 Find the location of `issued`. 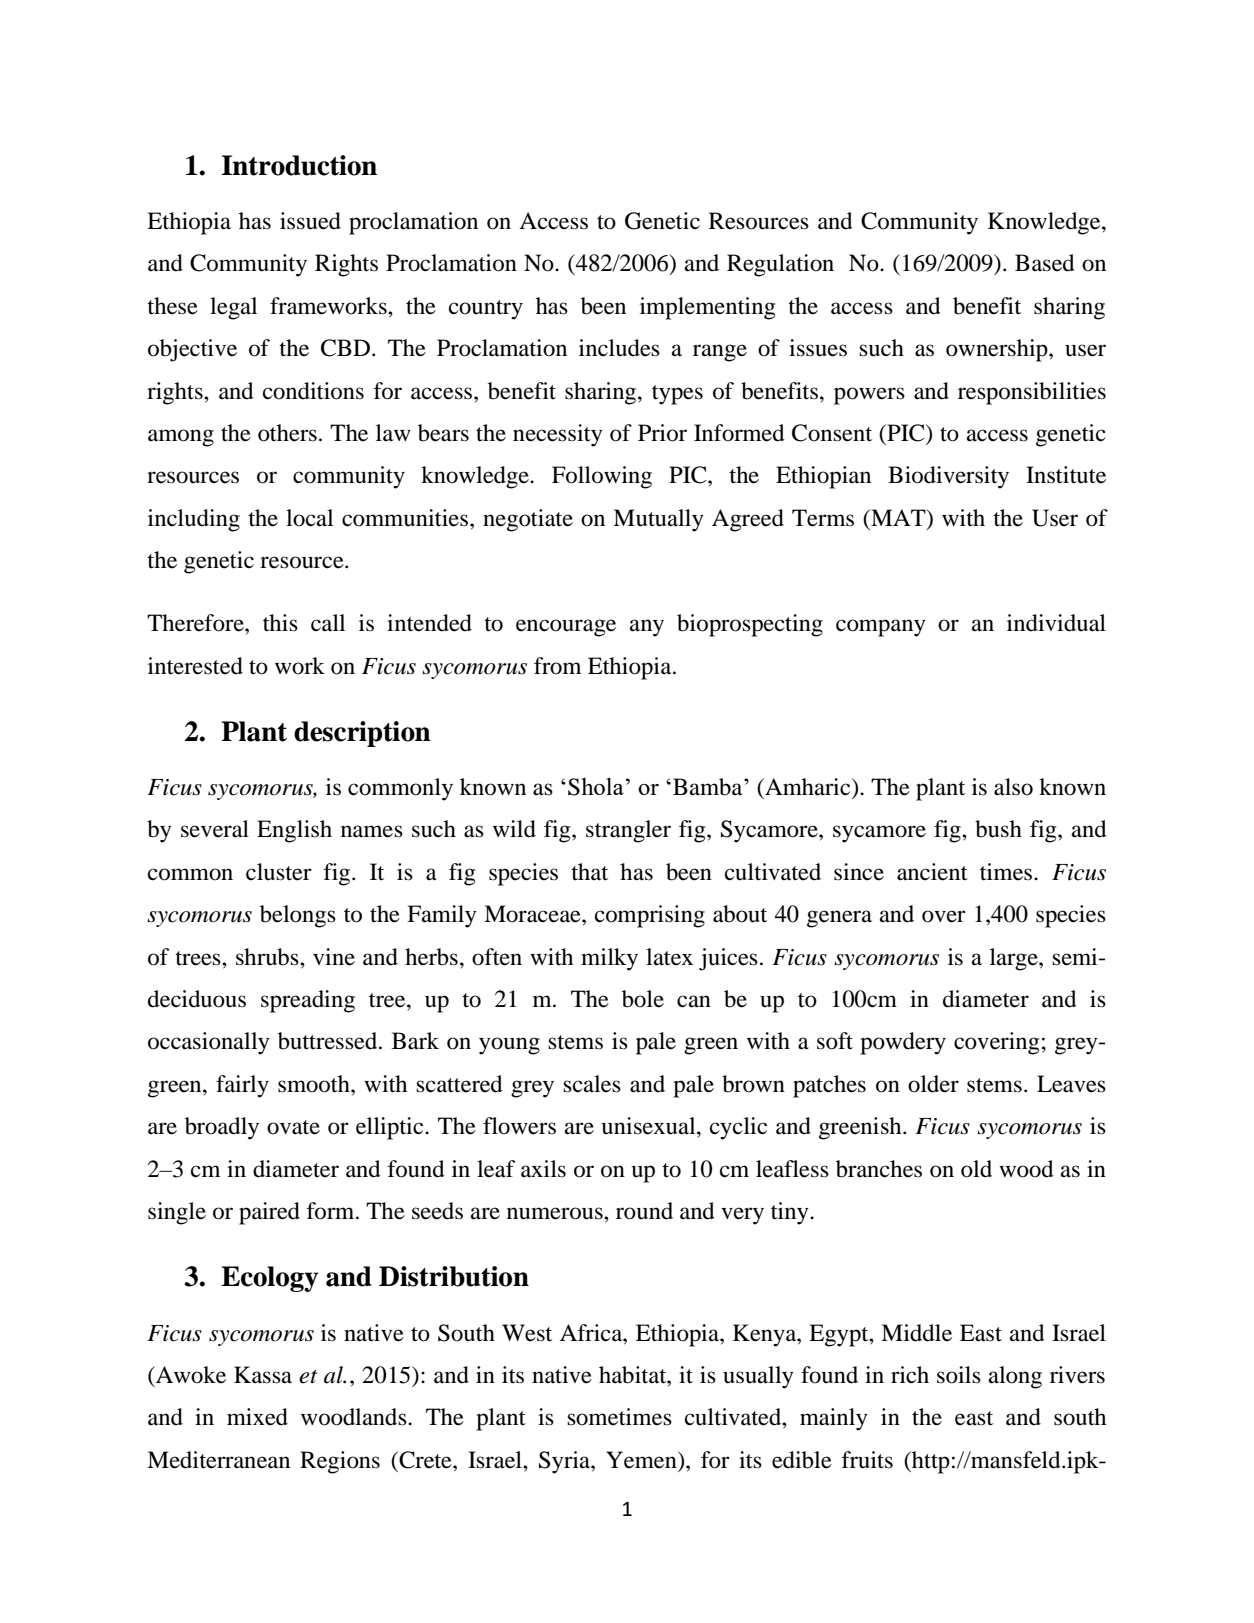

issued is located at coordinates (310, 221).
